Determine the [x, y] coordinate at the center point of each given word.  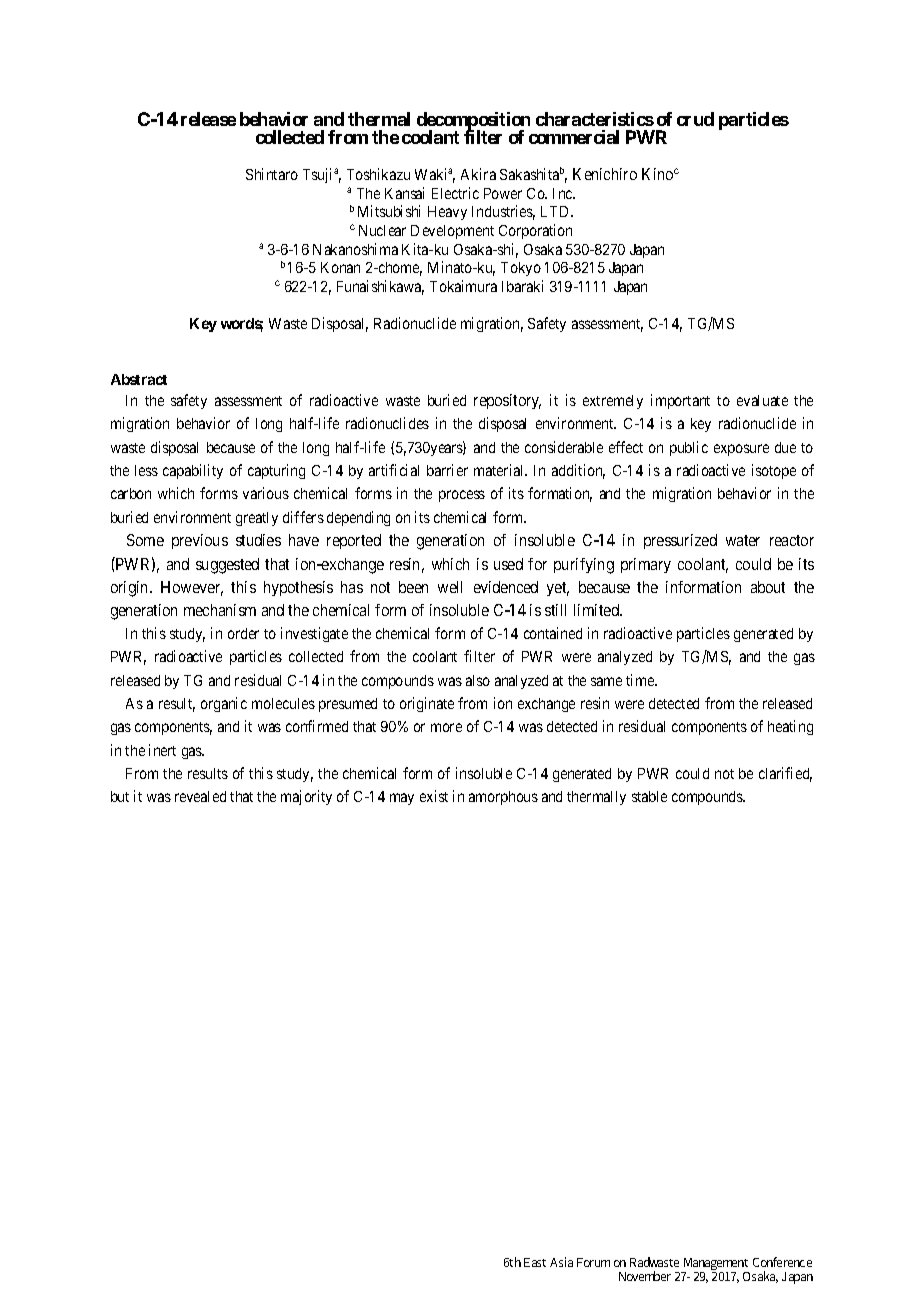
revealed [200, 796]
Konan [340, 267]
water [743, 540]
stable [649, 796]
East [535, 1262]
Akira [478, 174]
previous [200, 541]
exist [434, 796]
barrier [447, 470]
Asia [561, 1262]
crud [695, 119]
